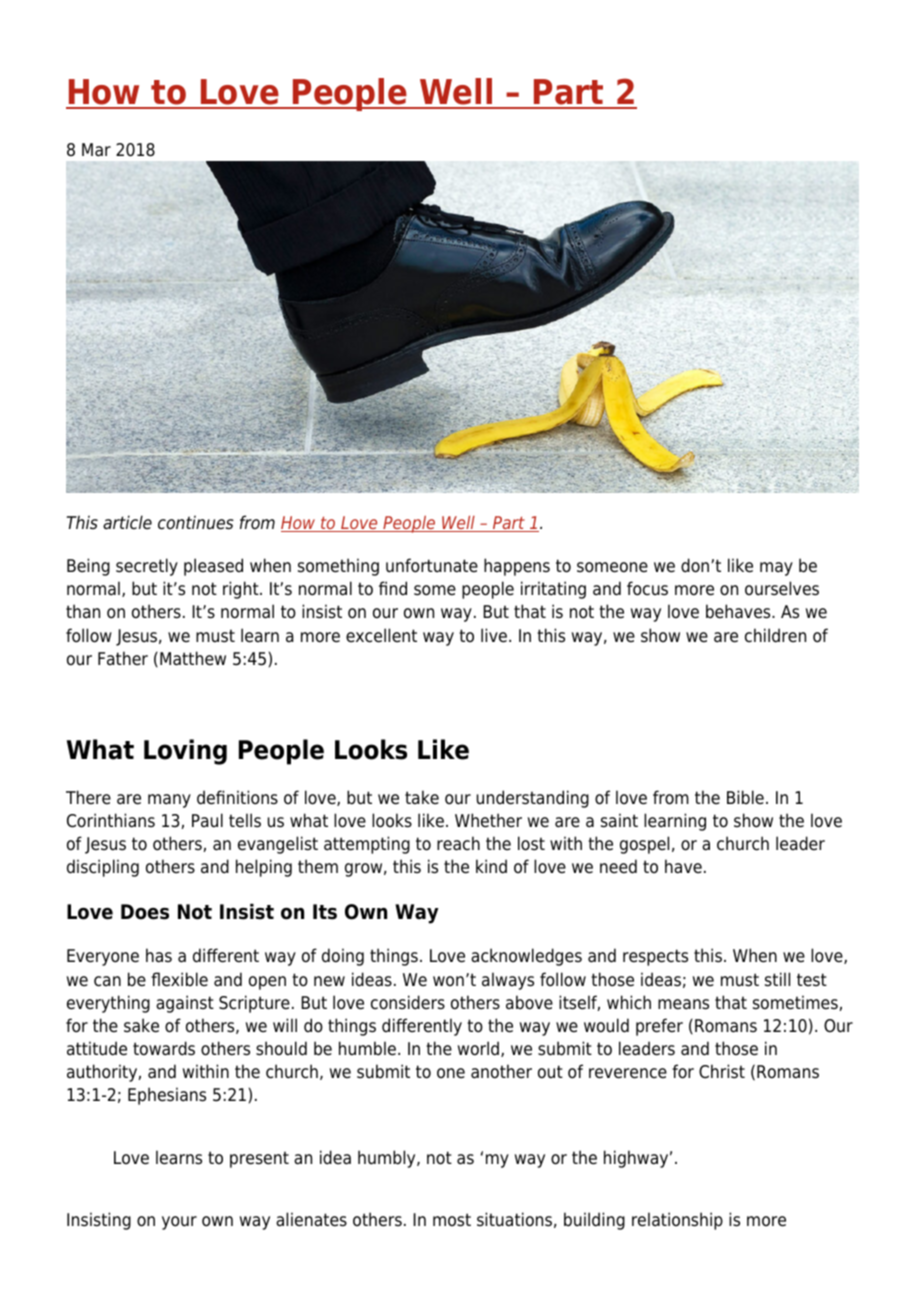 This screenshot has width=924, height=1308. What do you see at coordinates (775, 635) in the screenshot?
I see `children` at bounding box center [775, 635].
